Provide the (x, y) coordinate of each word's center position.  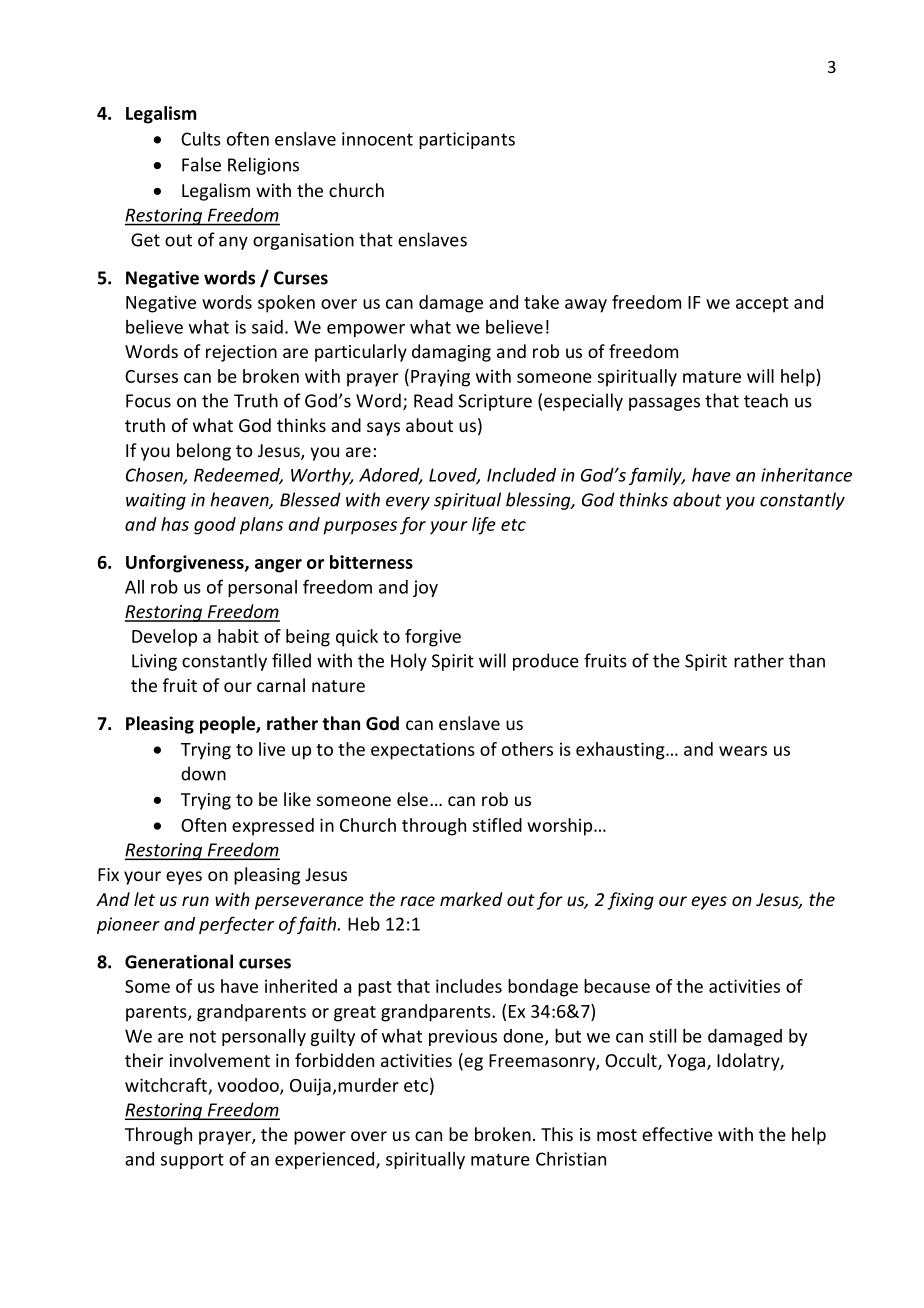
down (203, 773)
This (557, 1134)
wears (743, 751)
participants (467, 140)
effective (677, 1134)
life (484, 526)
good (215, 526)
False (201, 164)
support (192, 1161)
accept (762, 305)
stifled (497, 825)
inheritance (806, 475)
